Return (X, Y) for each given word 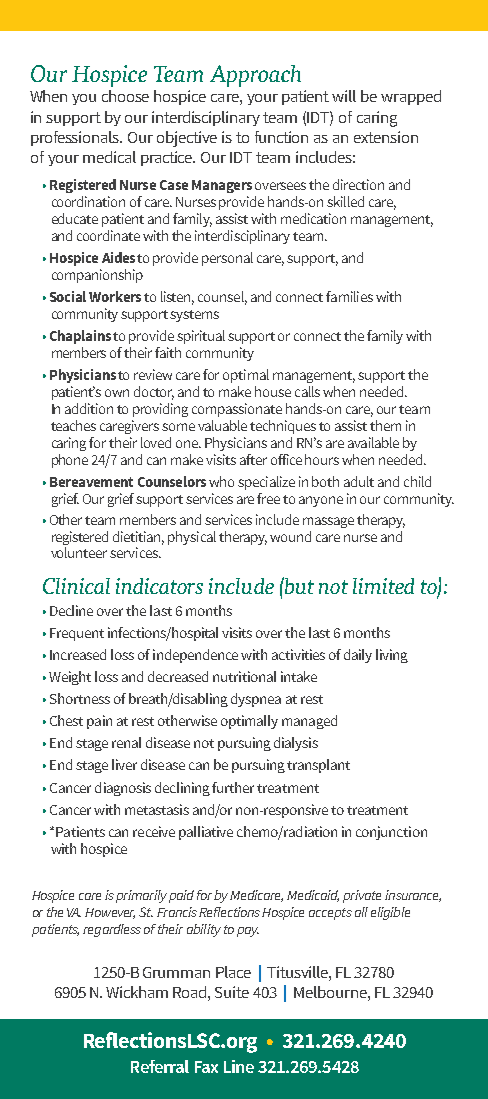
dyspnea (256, 700)
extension (386, 137)
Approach (255, 76)
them (385, 425)
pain (99, 722)
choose (125, 96)
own (117, 393)
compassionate (237, 410)
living (392, 656)
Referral (160, 1066)
